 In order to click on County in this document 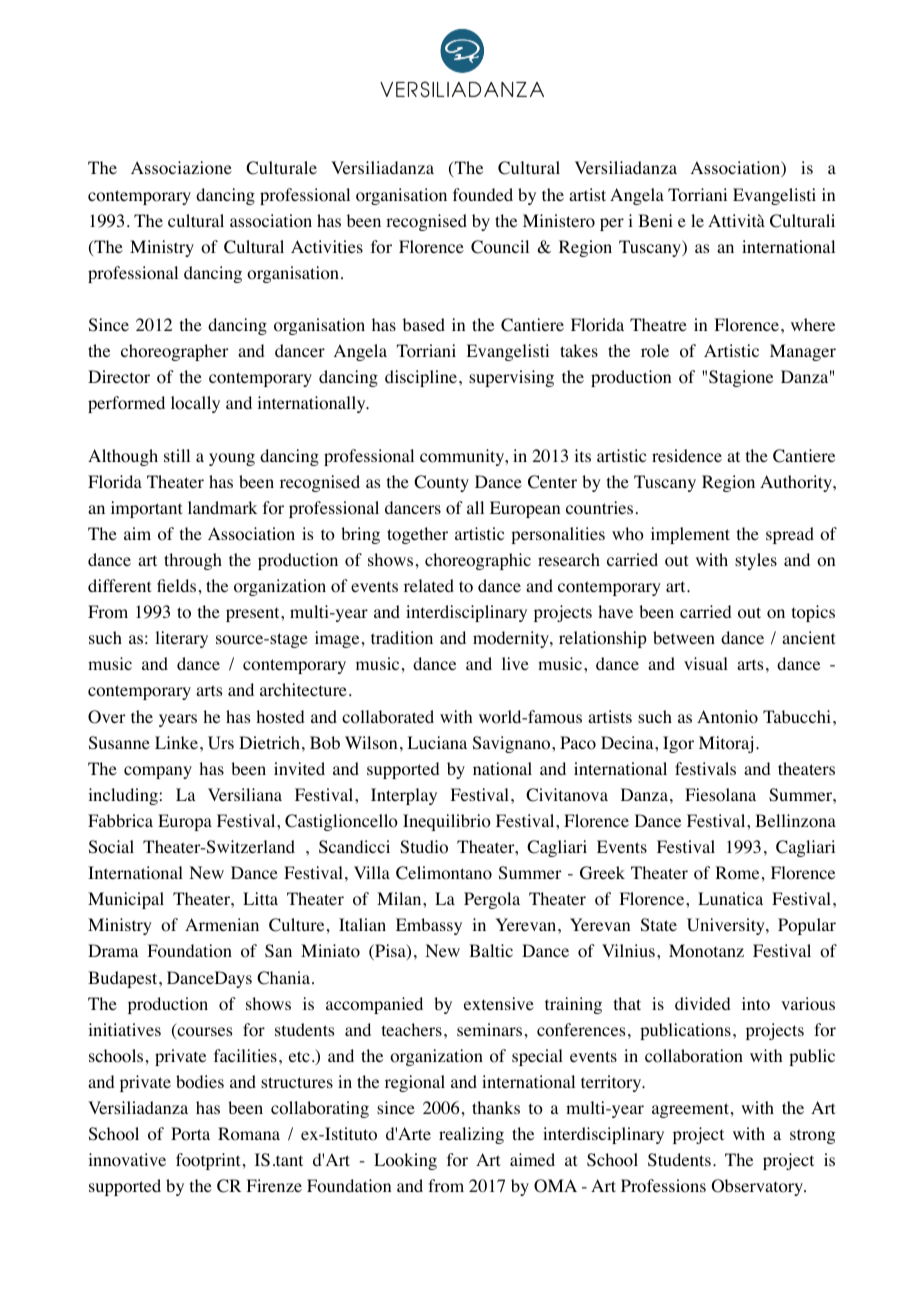, I will do `click(441, 483)`.
